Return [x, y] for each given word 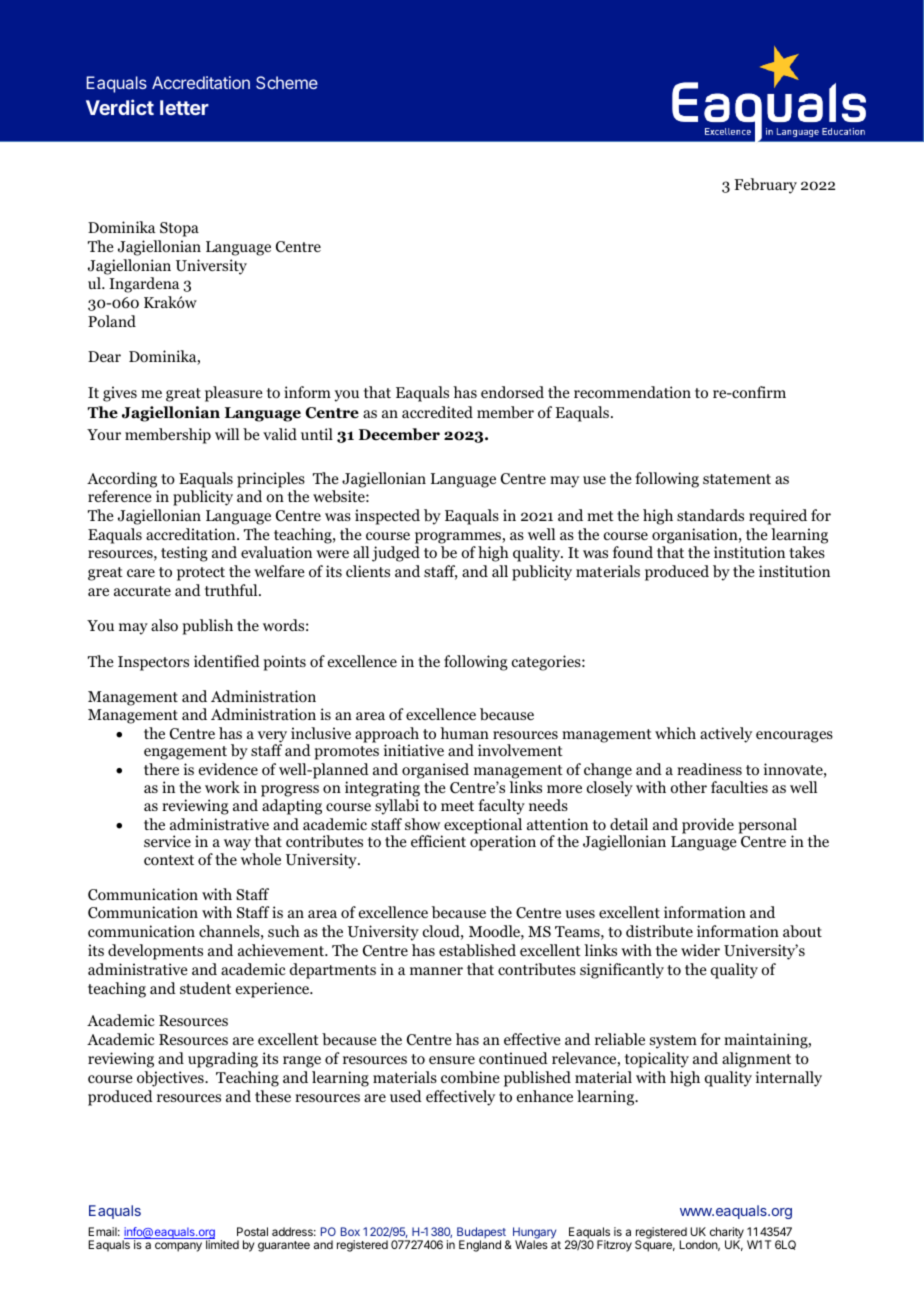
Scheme [287, 82]
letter [184, 107]
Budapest [482, 1234]
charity [727, 1234]
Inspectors [153, 663]
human [464, 733]
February [765, 186]
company [178, 1247]
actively [726, 735]
